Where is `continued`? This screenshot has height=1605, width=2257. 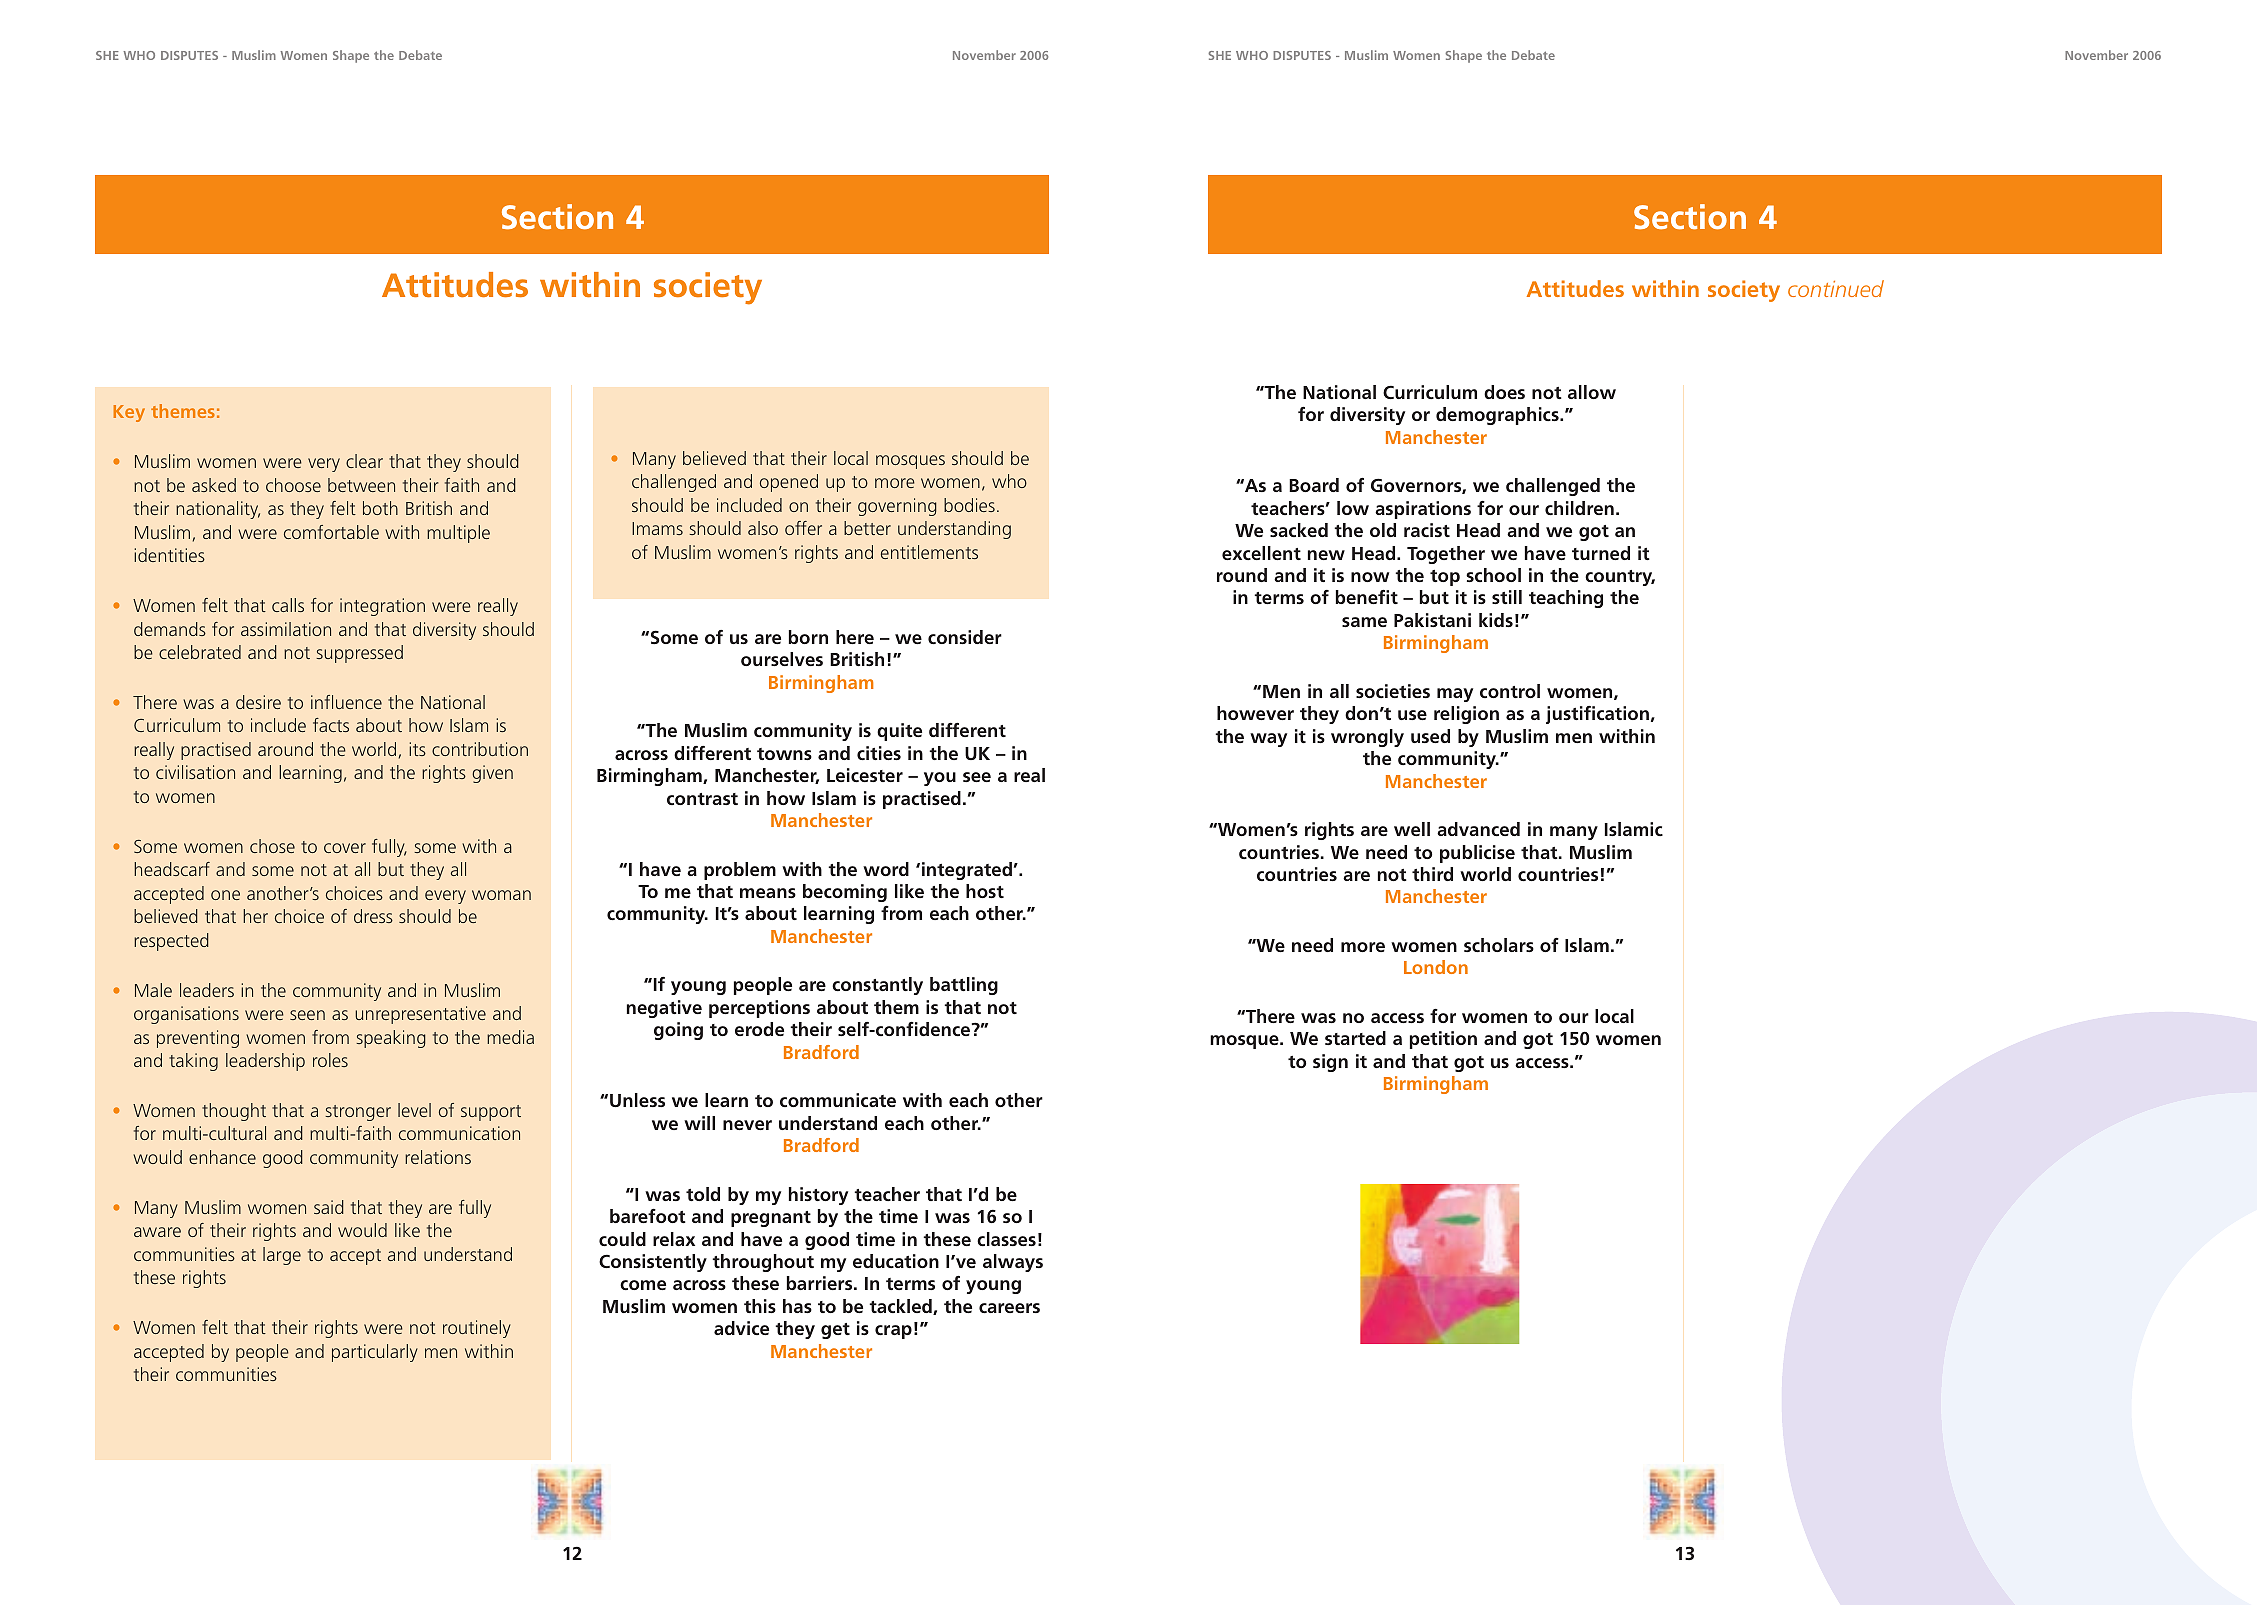 continued is located at coordinates (1836, 288).
